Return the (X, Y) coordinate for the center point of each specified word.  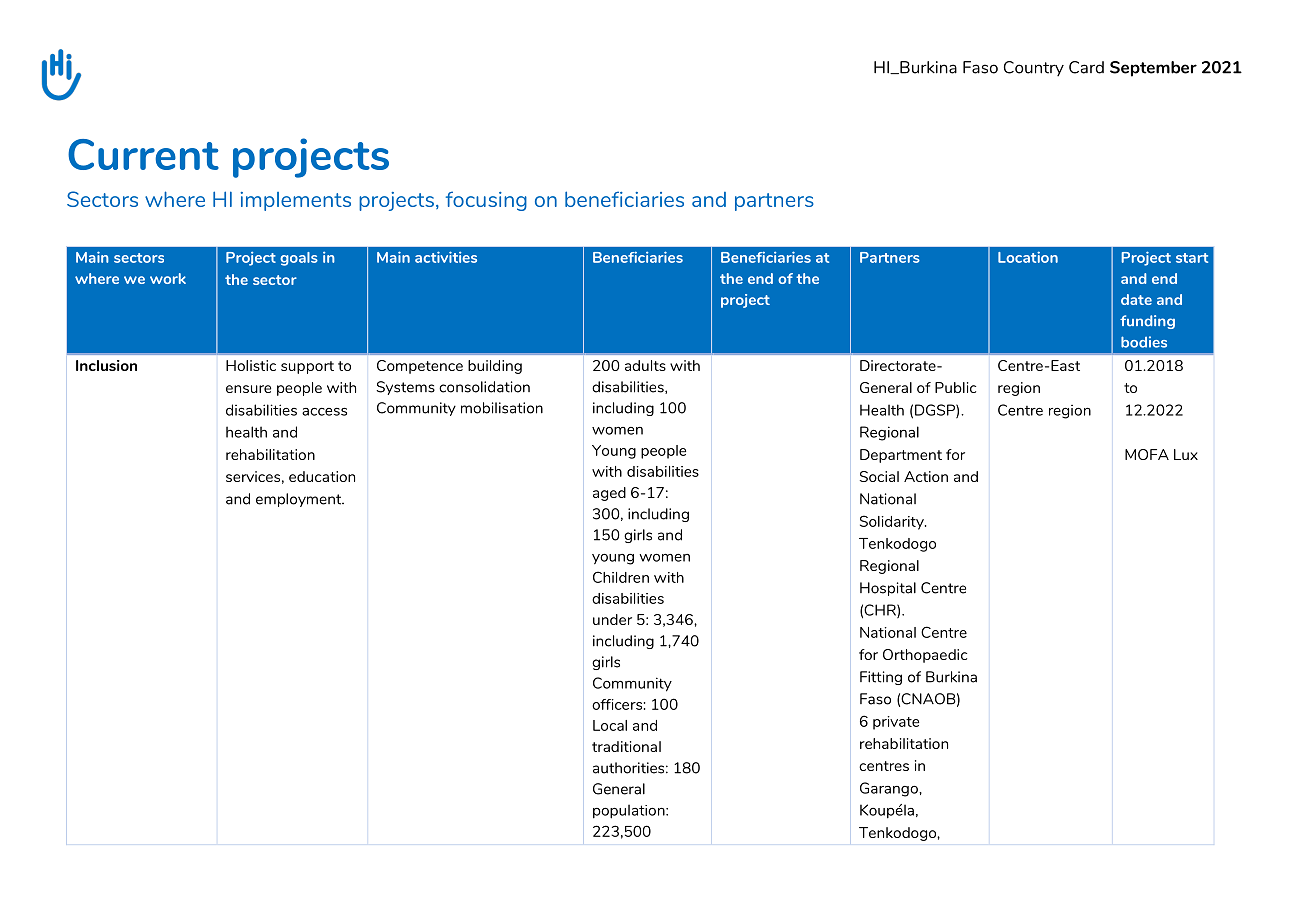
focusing (486, 201)
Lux (1186, 454)
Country (1034, 69)
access (324, 412)
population (630, 811)
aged (609, 494)
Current (143, 154)
